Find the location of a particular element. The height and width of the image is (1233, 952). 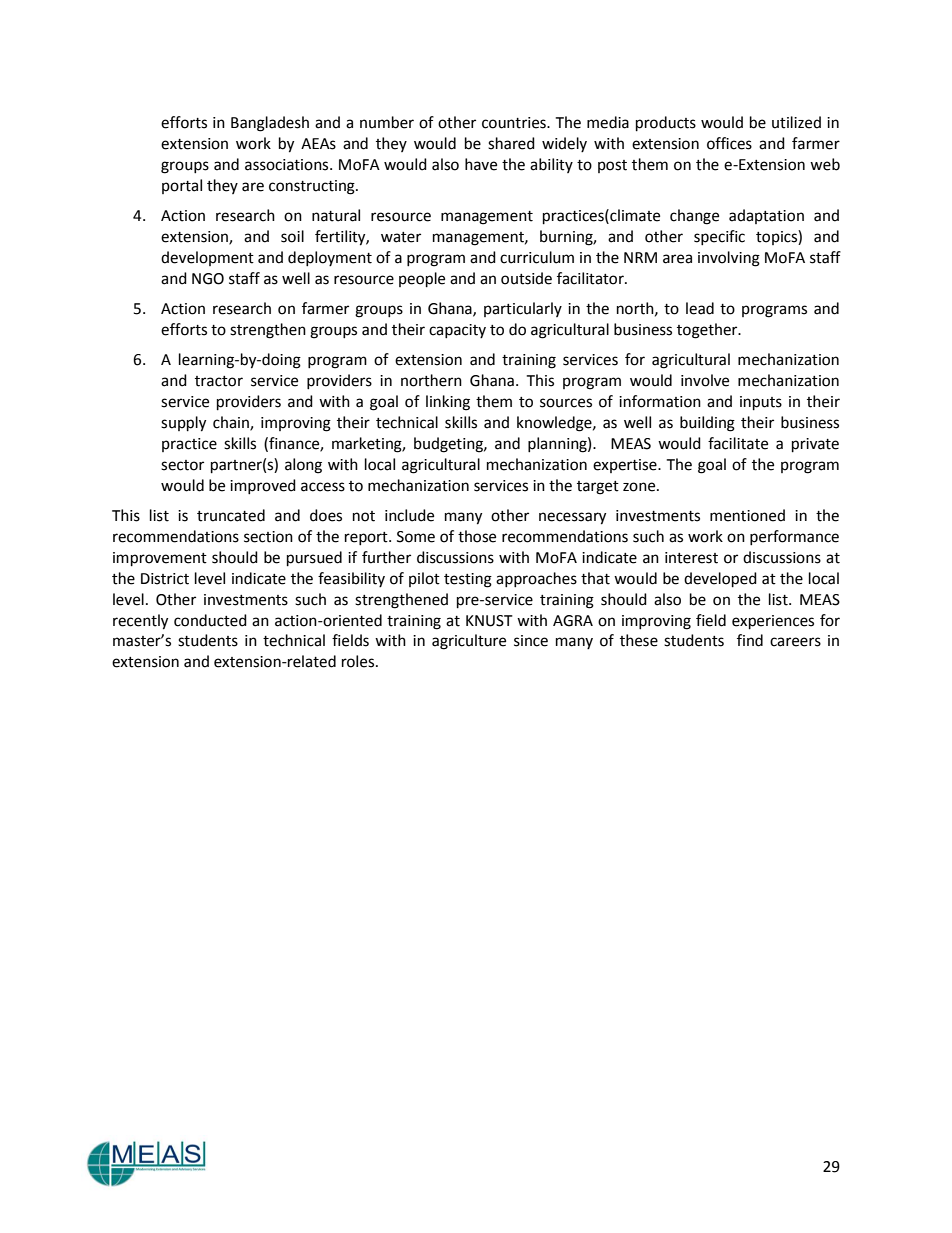

Bangladesh is located at coordinates (270, 124).
